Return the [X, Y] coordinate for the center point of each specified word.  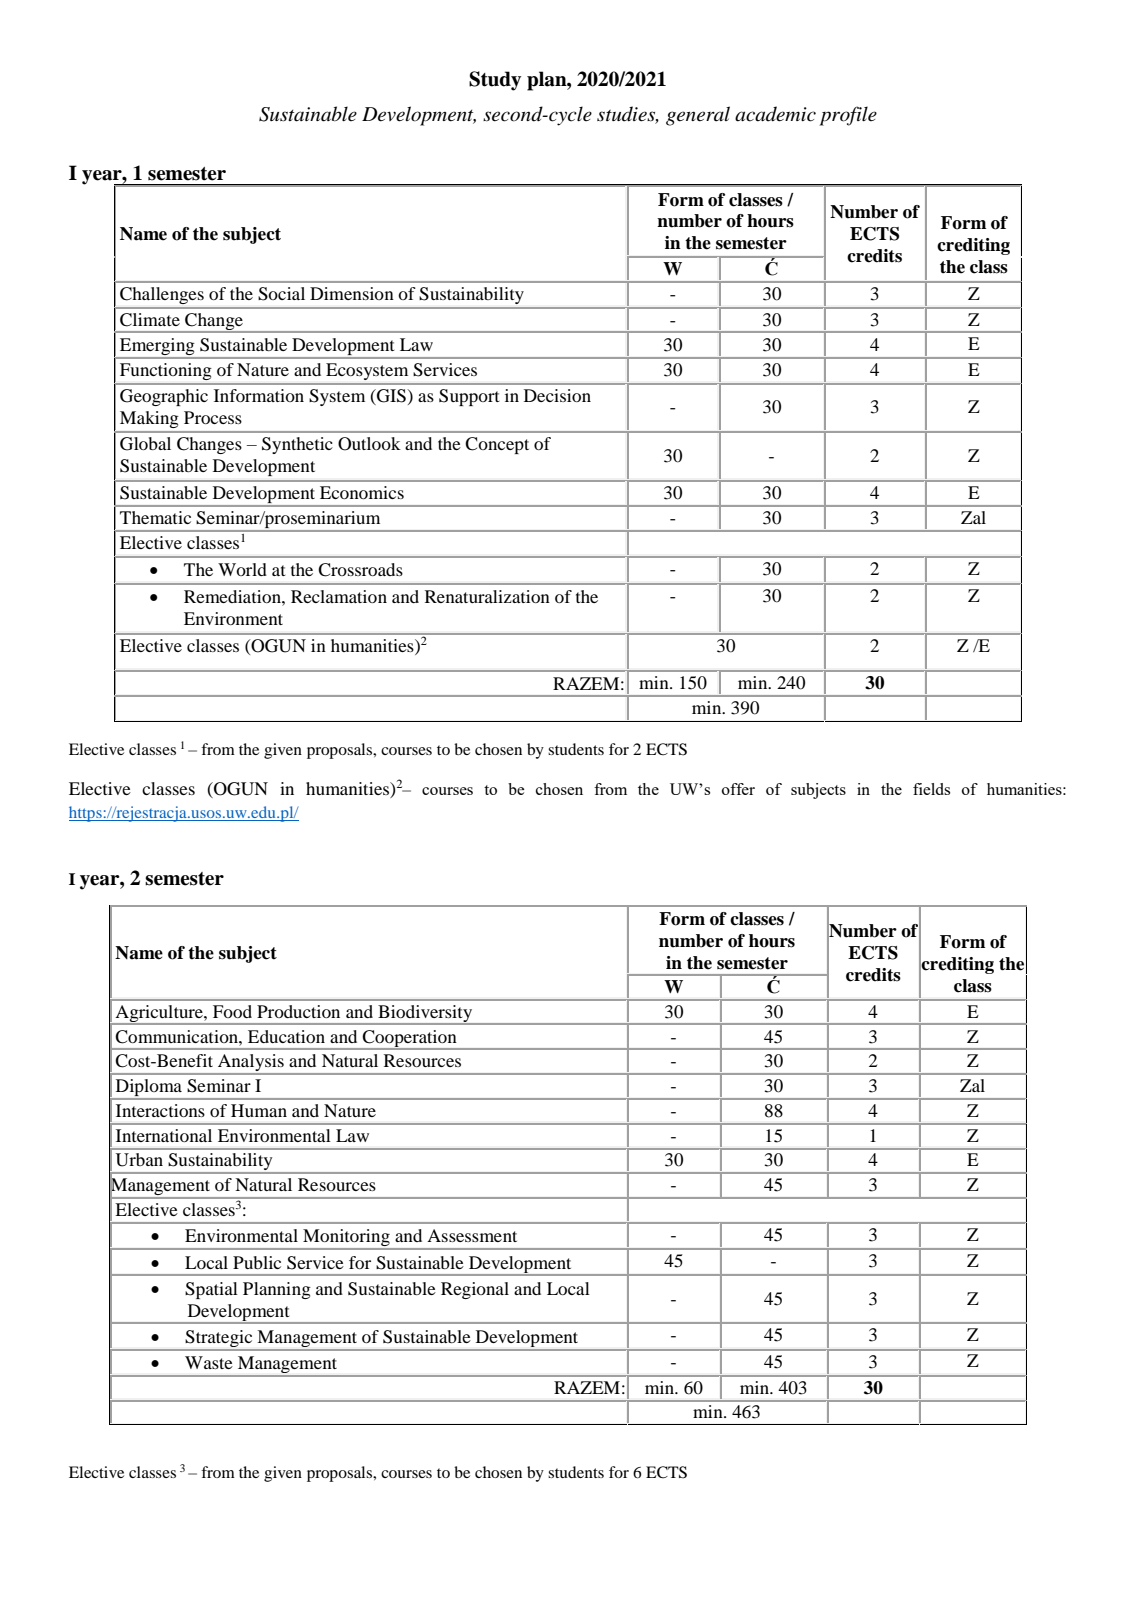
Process [213, 417]
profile [848, 116]
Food [232, 1011]
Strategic [219, 1338]
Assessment [472, 1235]
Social [281, 294]
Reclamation [339, 596]
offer [738, 789]
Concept [497, 445]
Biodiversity [425, 1013]
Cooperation [410, 1039]
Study [495, 81]
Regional [475, 1290]
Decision [557, 395]
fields [931, 789]
